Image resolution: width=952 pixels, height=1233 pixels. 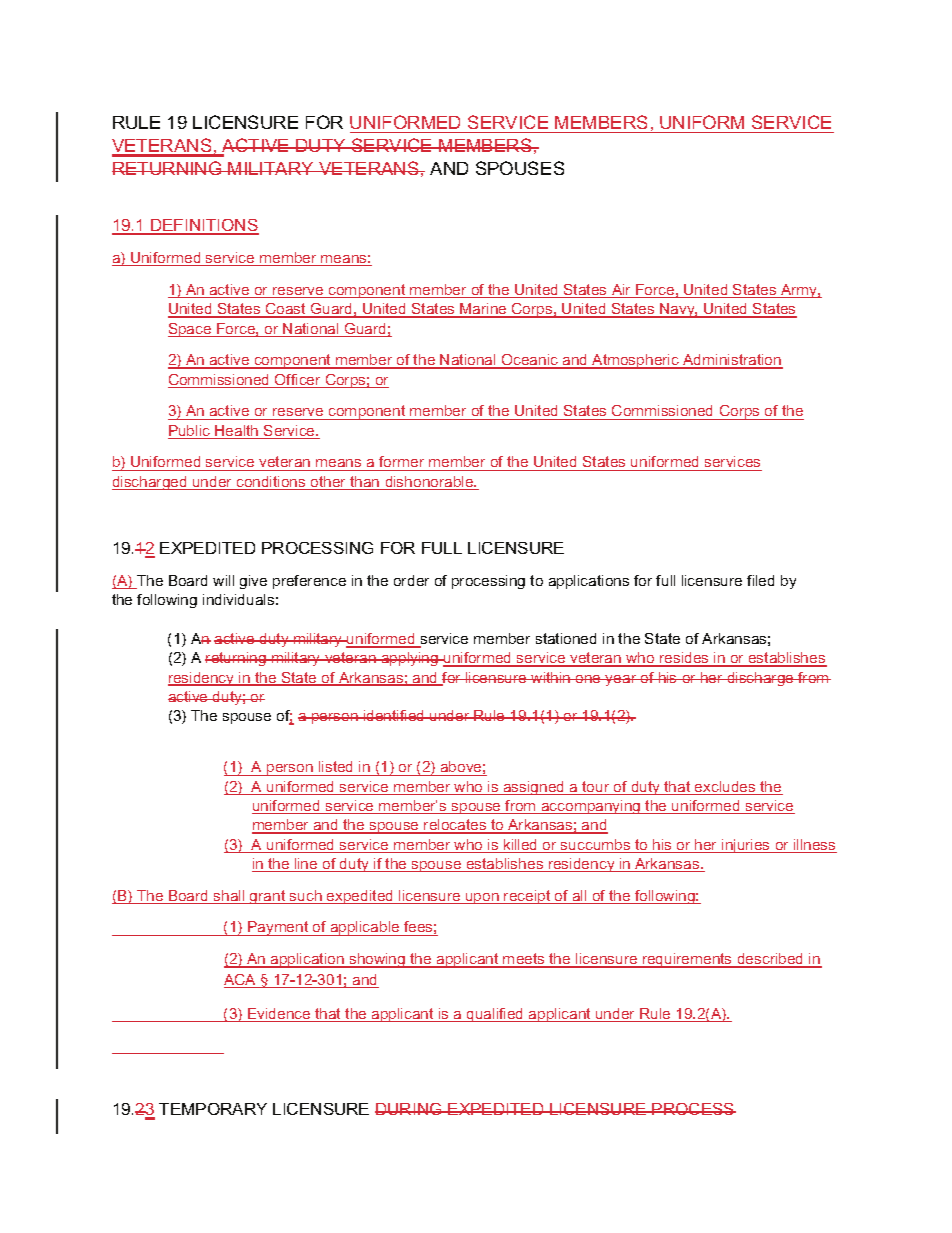 I want to click on Marine, so click(x=483, y=310).
